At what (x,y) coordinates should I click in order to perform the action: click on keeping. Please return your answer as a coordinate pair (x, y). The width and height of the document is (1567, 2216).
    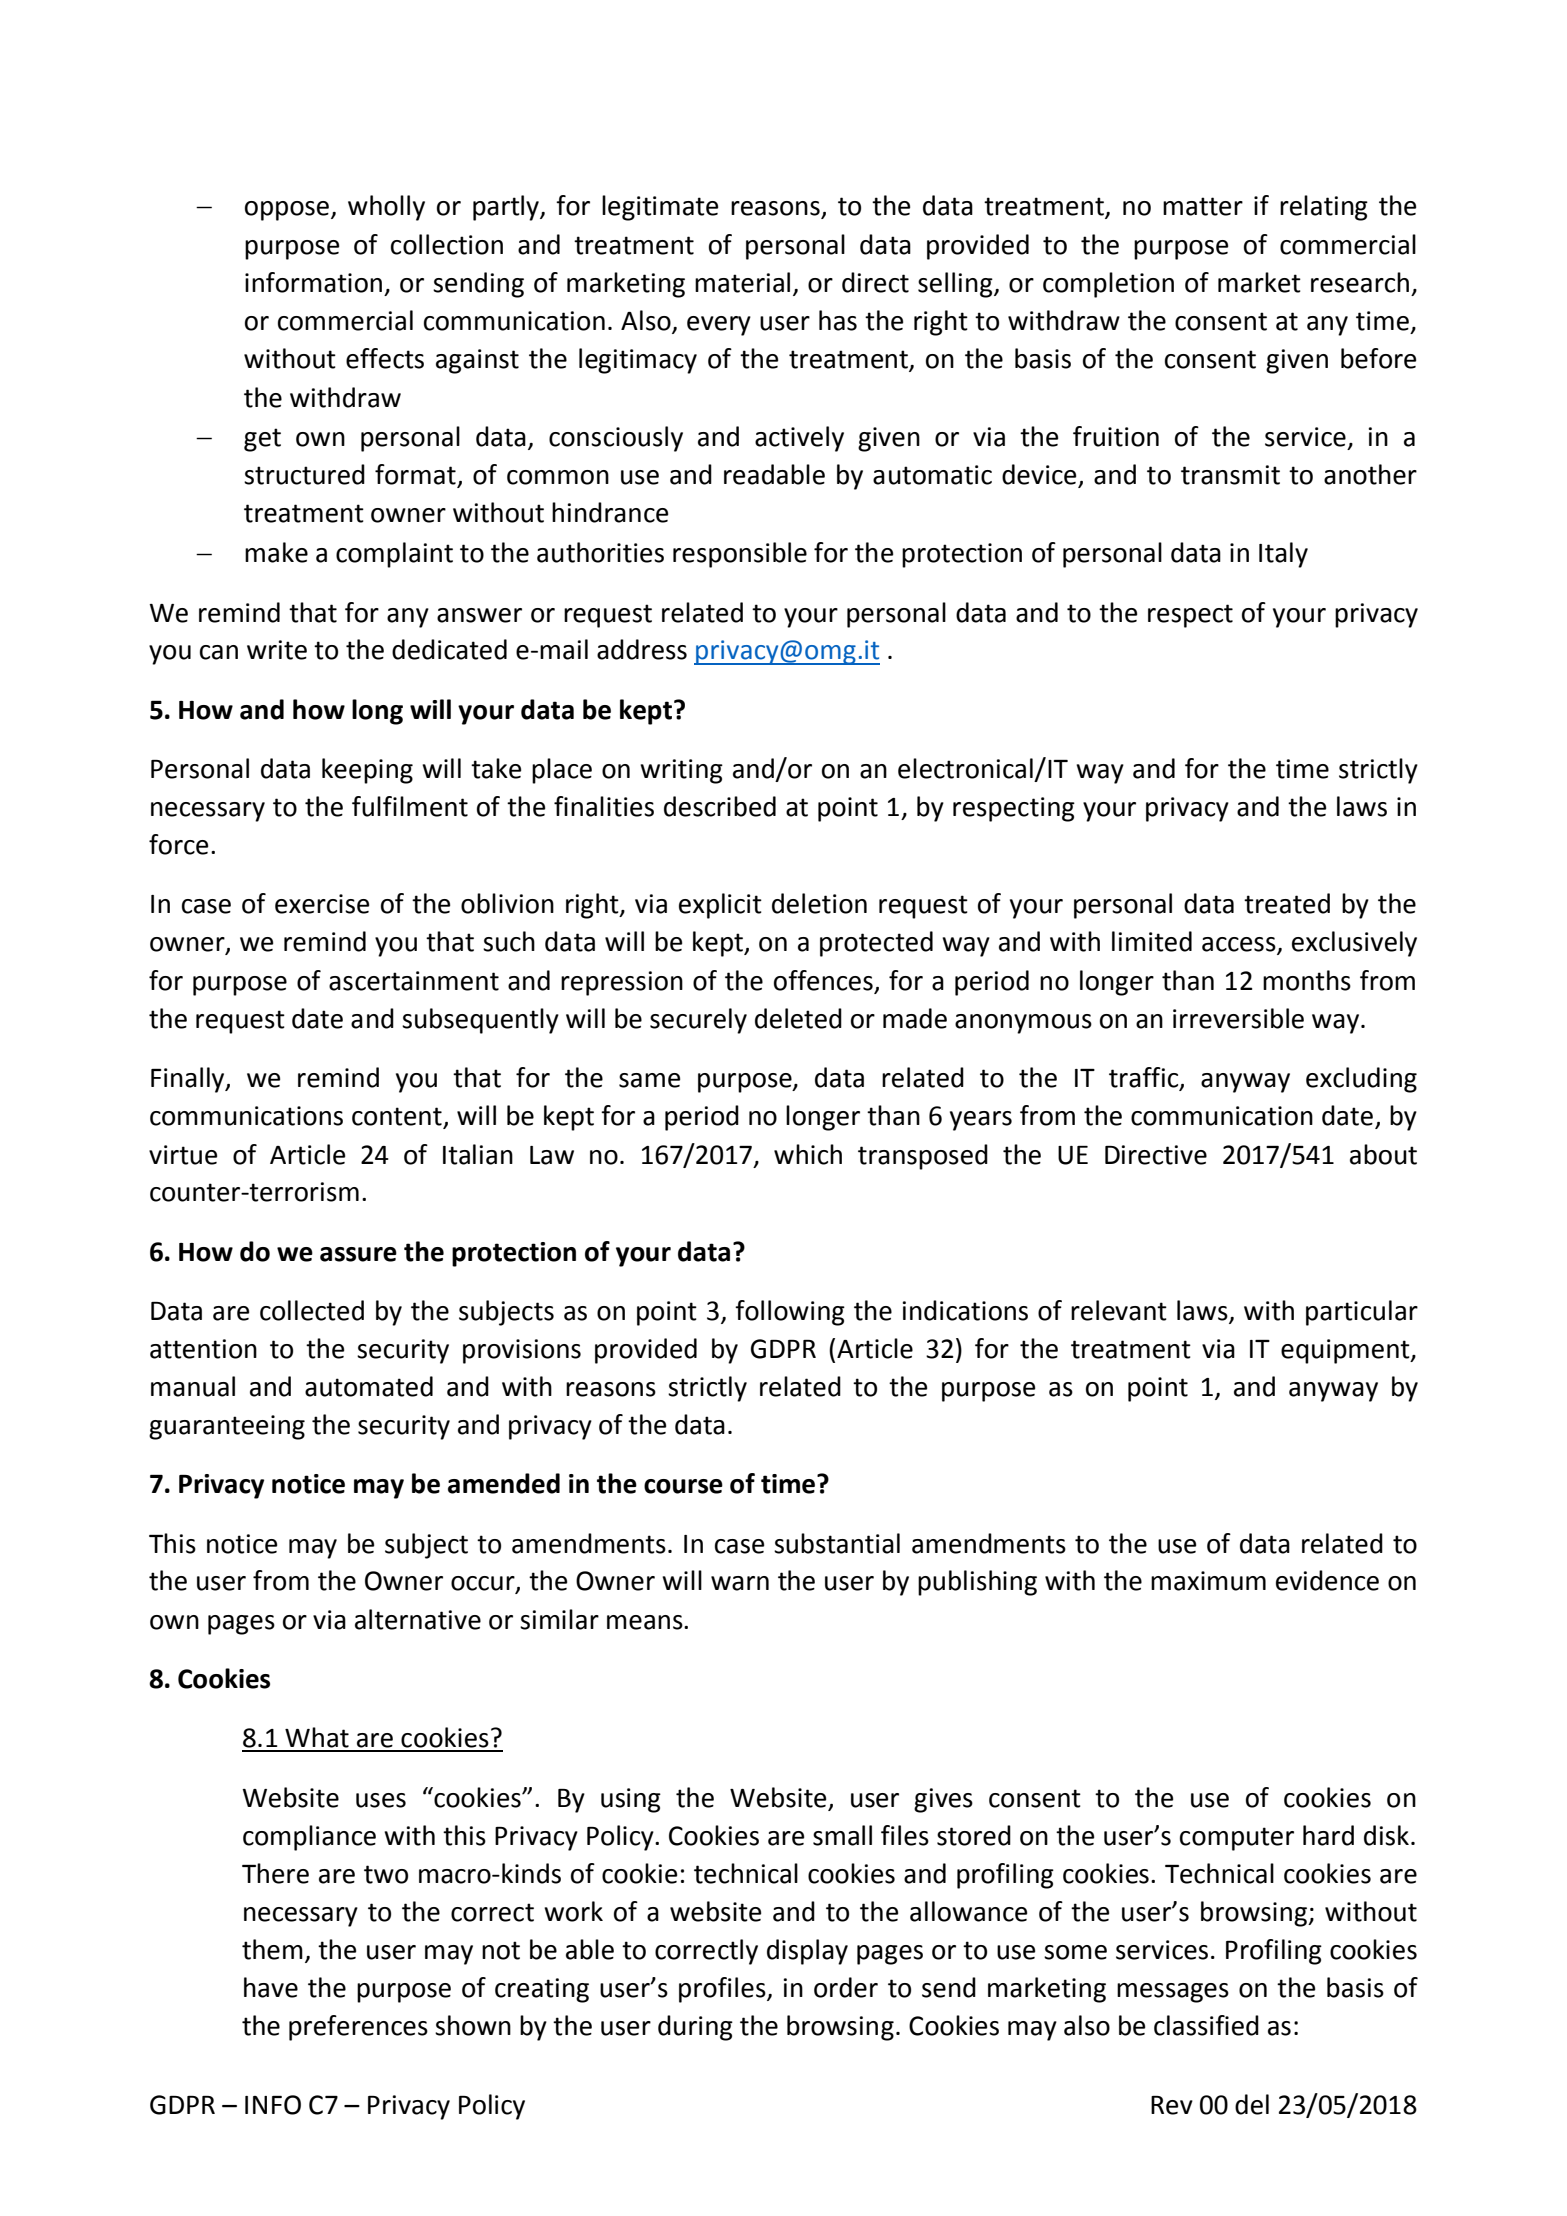
    Looking at the image, I should click on (367, 771).
